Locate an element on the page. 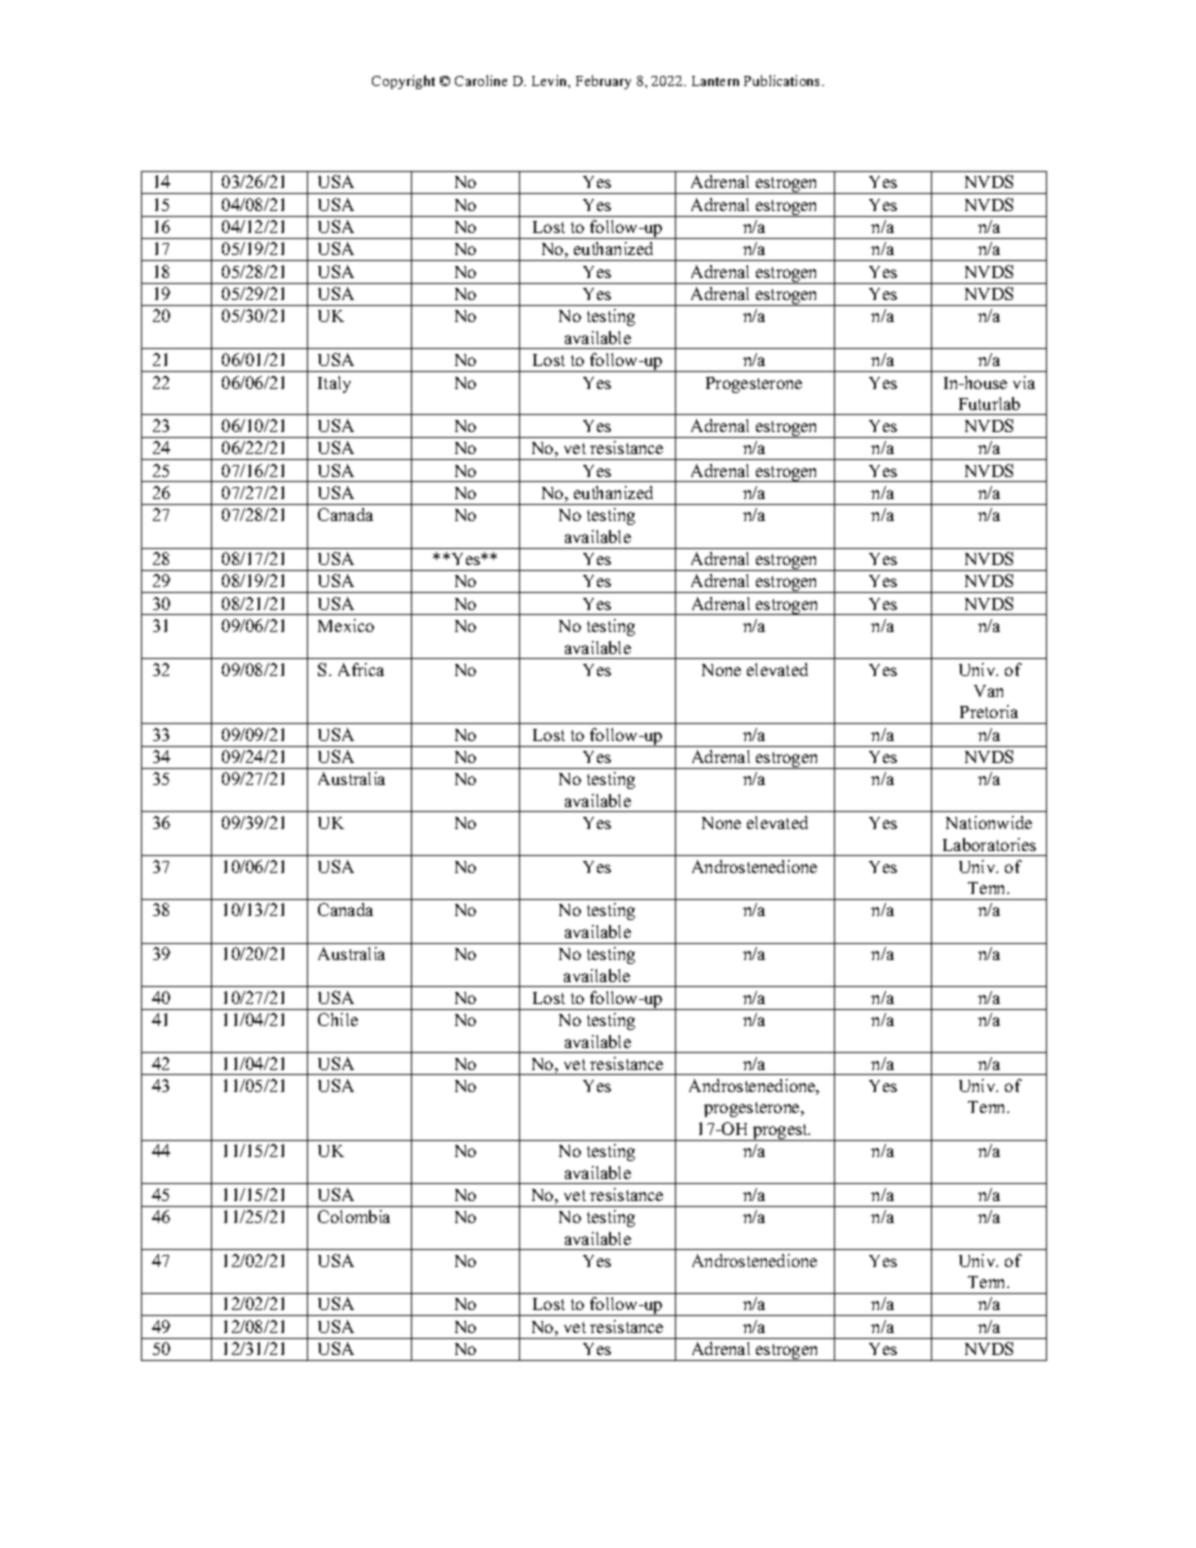 The image size is (1196, 1548). Italy is located at coordinates (334, 384).
